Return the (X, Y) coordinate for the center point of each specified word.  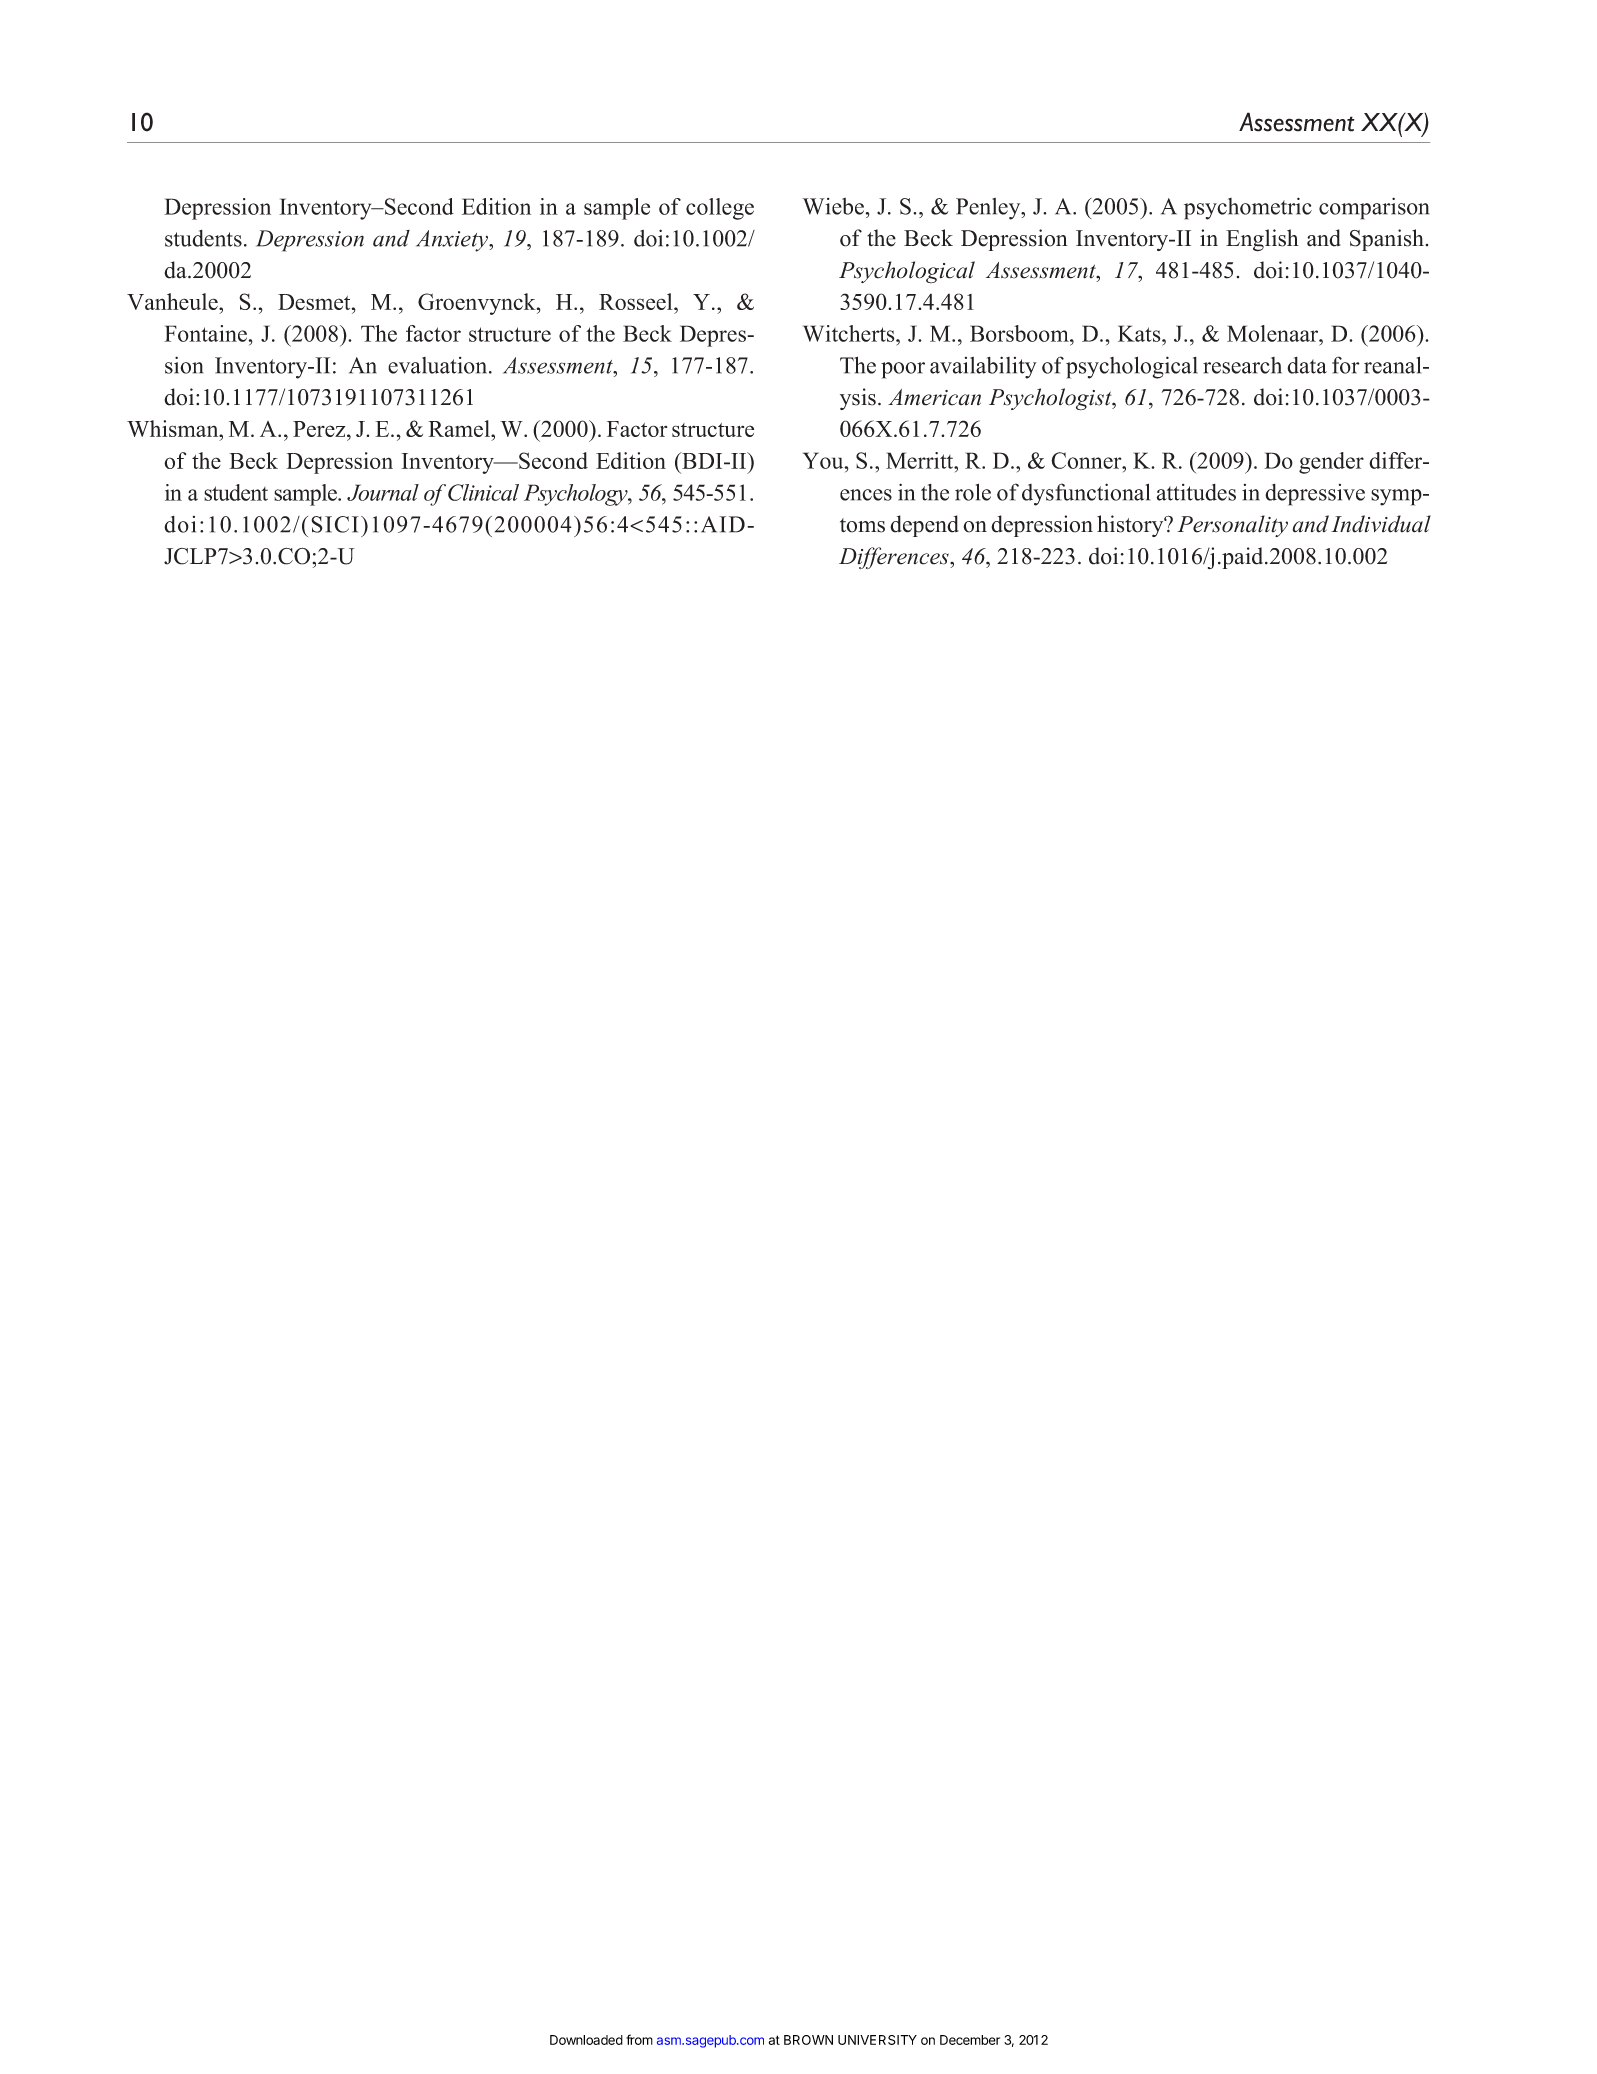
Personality (1232, 526)
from (639, 2039)
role (973, 492)
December (970, 2040)
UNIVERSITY (877, 2040)
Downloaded (586, 2040)
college (720, 209)
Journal (383, 492)
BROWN (808, 2040)
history (1131, 526)
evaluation (439, 365)
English (1262, 240)
